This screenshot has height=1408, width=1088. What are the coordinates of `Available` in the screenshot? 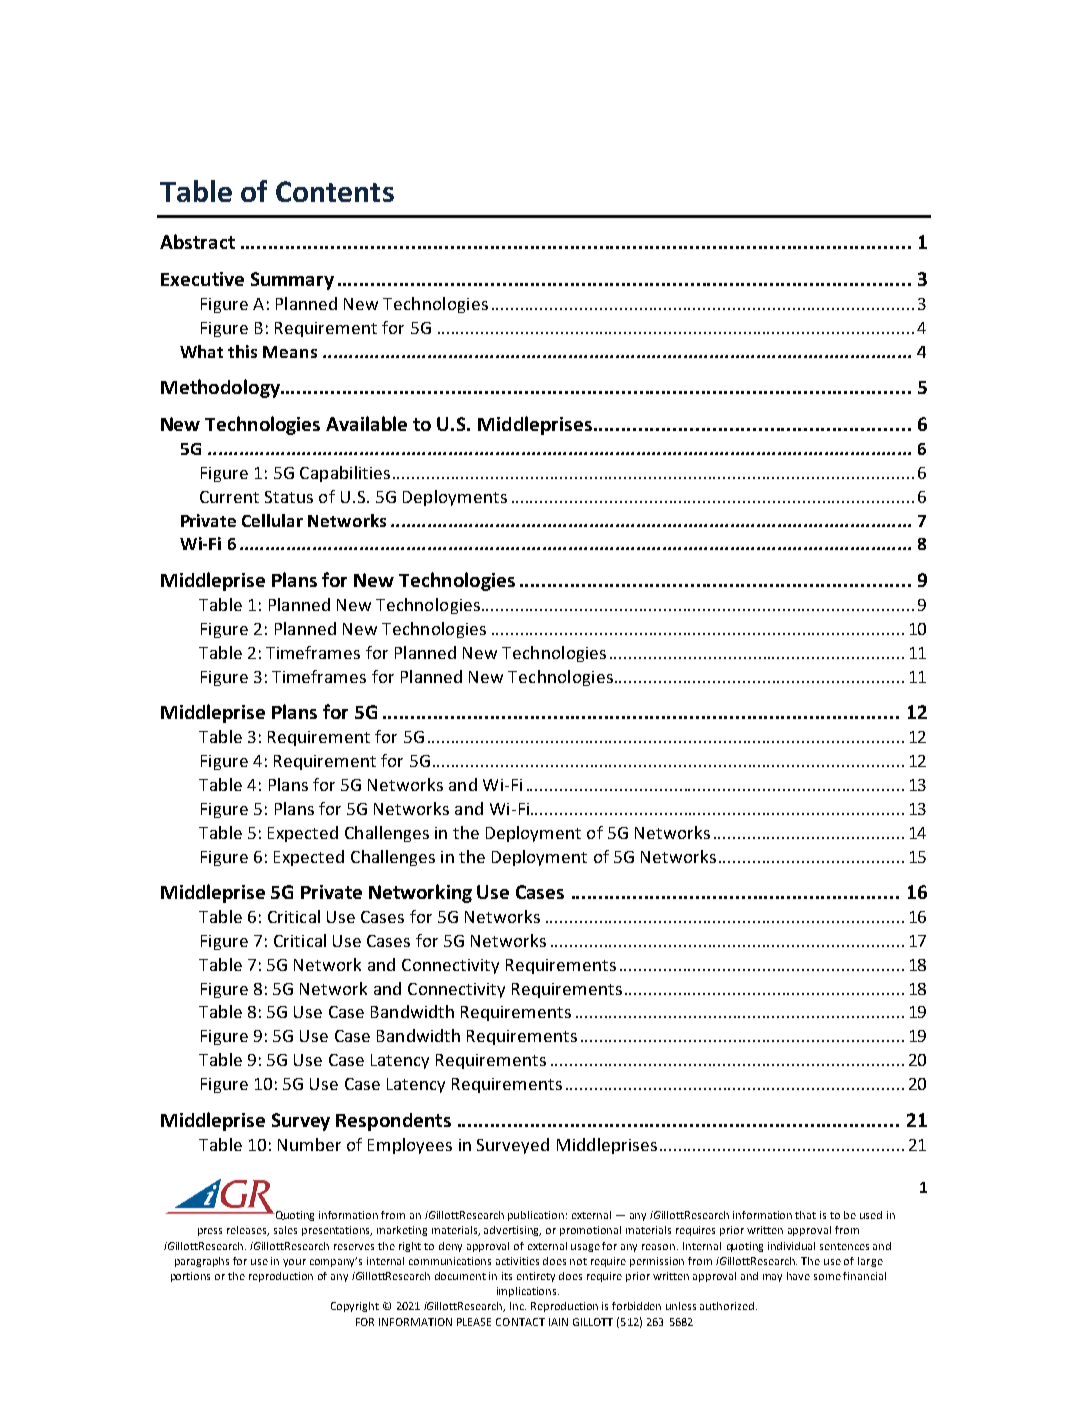 It's located at (366, 423).
